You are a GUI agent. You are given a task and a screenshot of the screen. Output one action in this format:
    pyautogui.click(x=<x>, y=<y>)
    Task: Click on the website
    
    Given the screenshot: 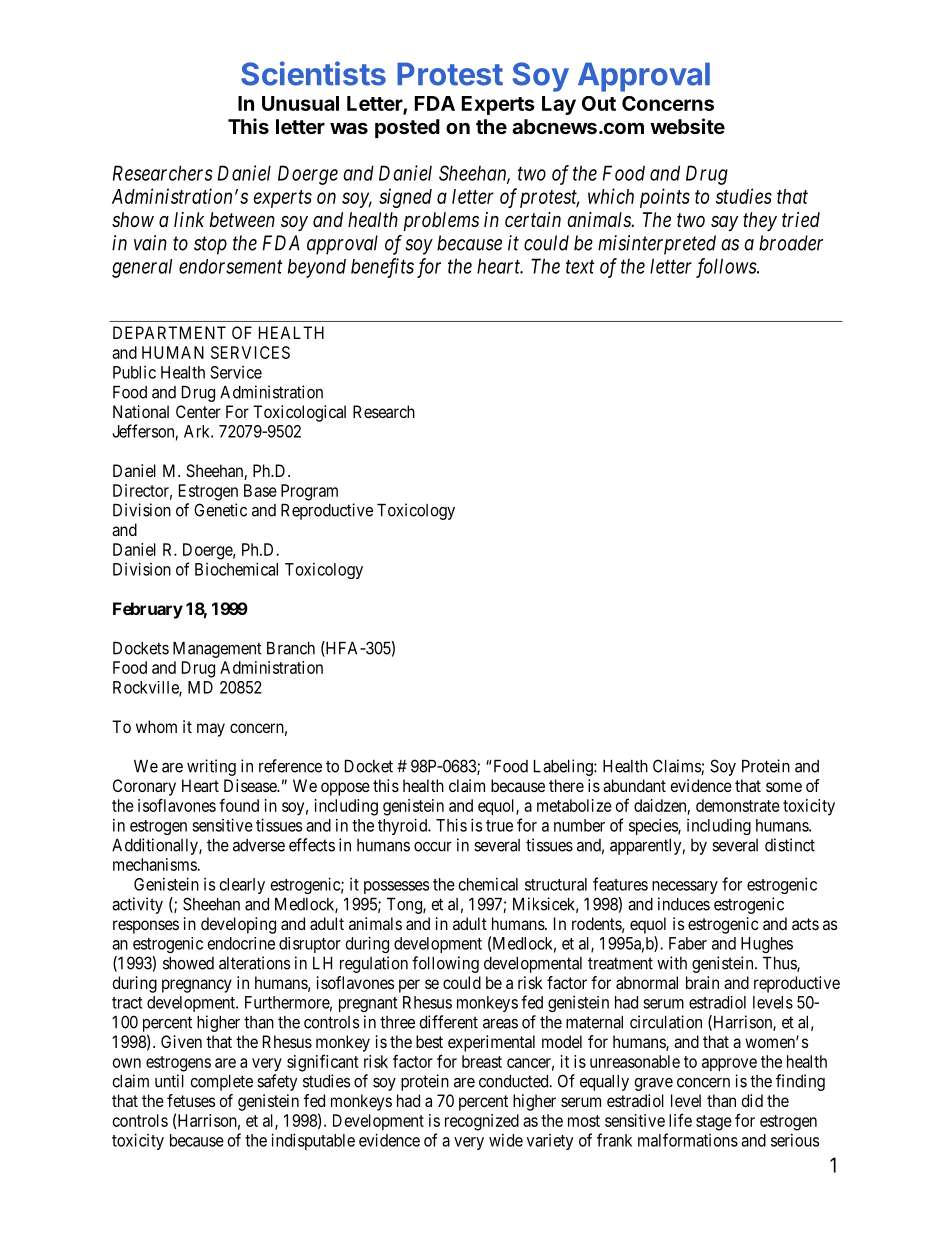 What is the action you would take?
    pyautogui.click(x=687, y=126)
